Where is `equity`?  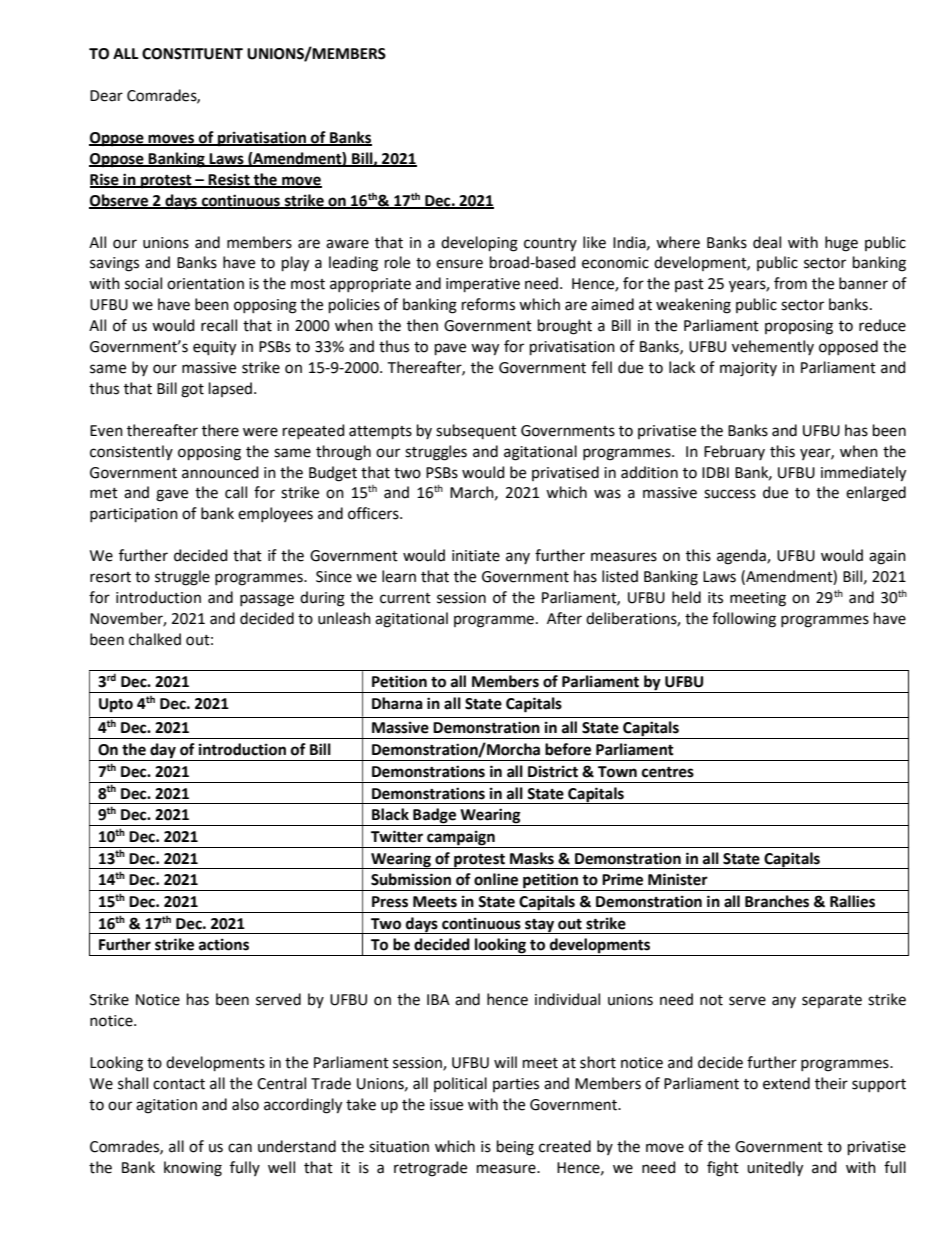 equity is located at coordinates (214, 348).
